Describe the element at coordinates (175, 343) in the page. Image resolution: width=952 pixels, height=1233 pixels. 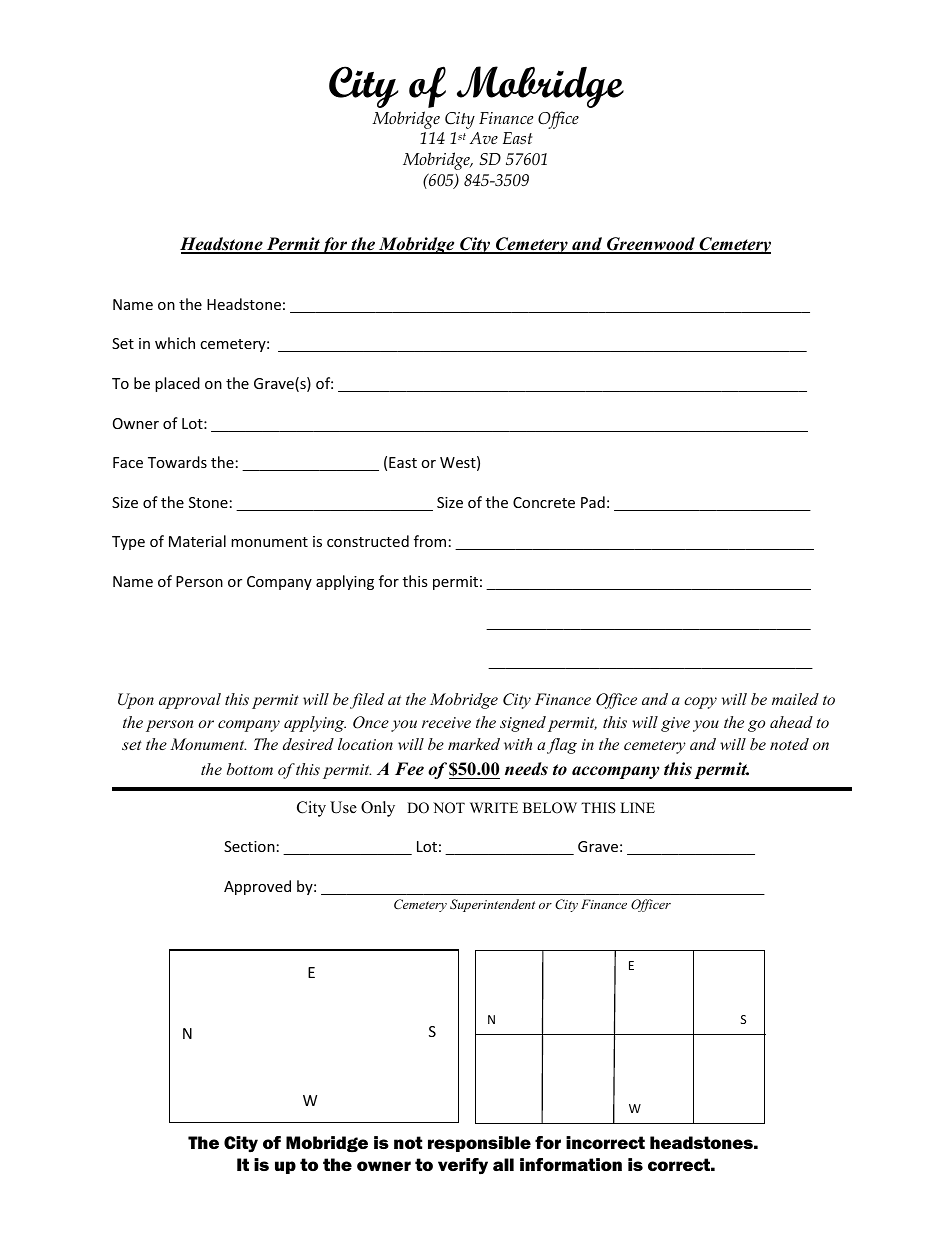
I see `which` at that location.
